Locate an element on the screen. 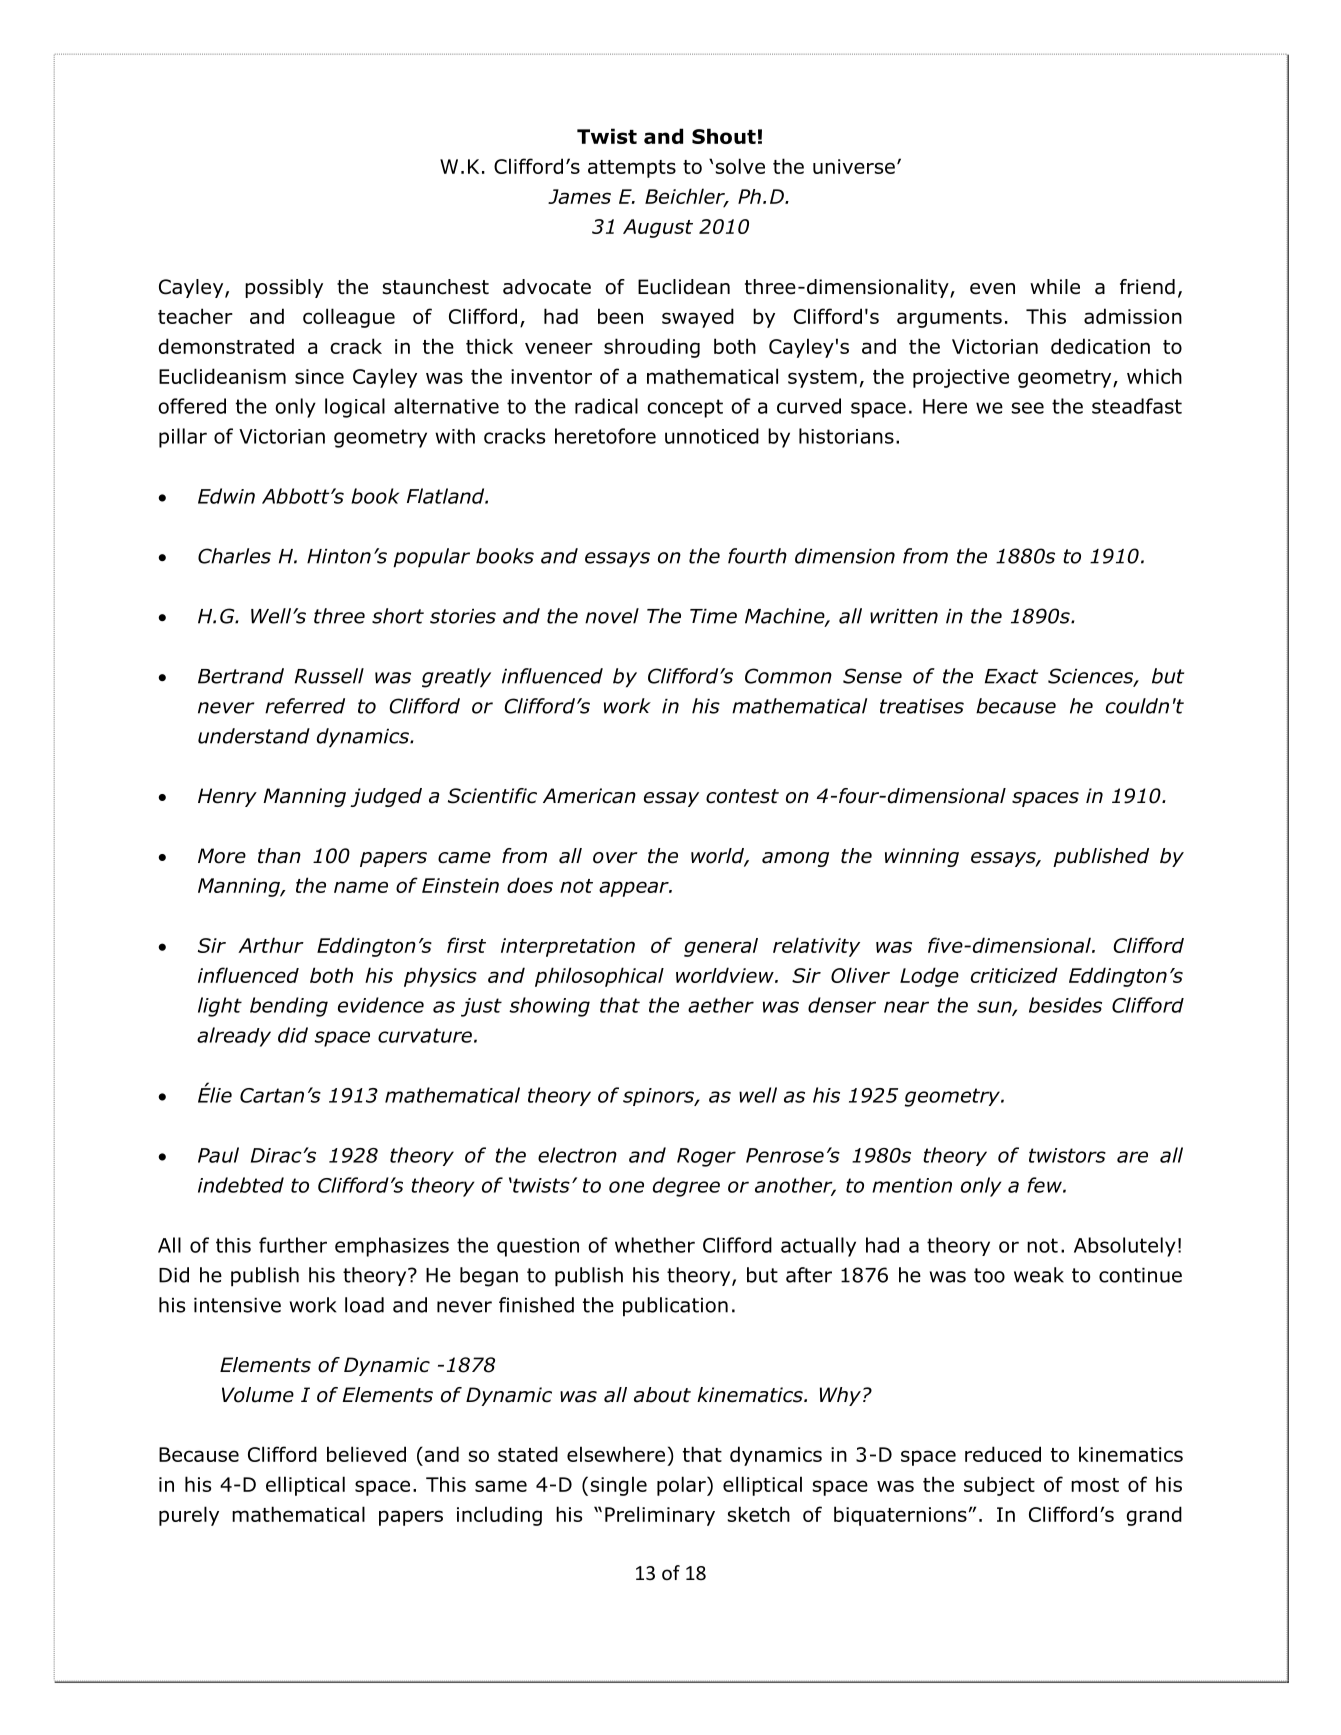 This screenshot has width=1341, height=1735. while is located at coordinates (1055, 287).
